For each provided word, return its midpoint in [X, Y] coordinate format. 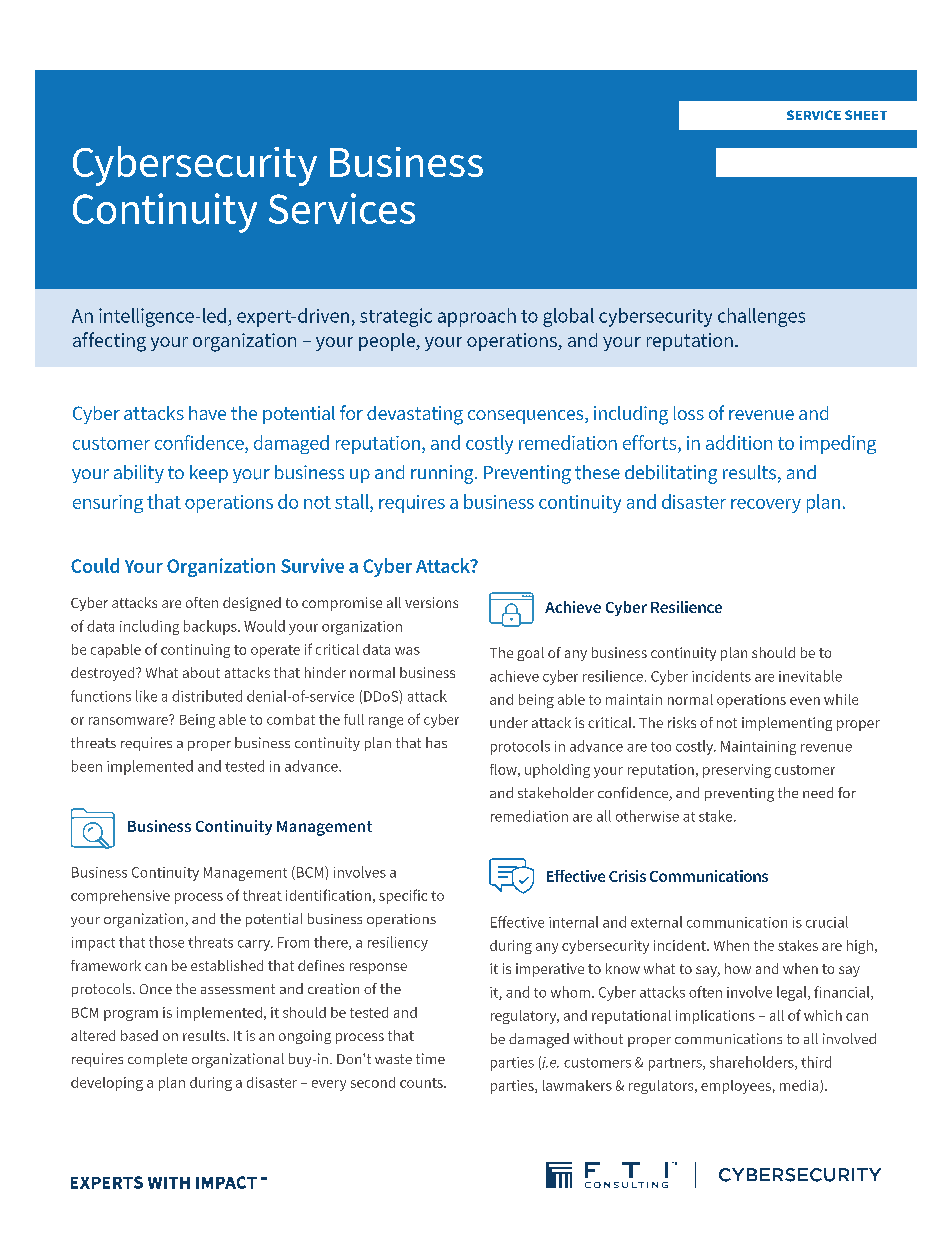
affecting [109, 342]
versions [431, 602]
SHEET [866, 115]
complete [157, 1060]
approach [477, 317]
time [430, 1058]
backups [211, 627]
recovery [766, 506]
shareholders [753, 1063]
